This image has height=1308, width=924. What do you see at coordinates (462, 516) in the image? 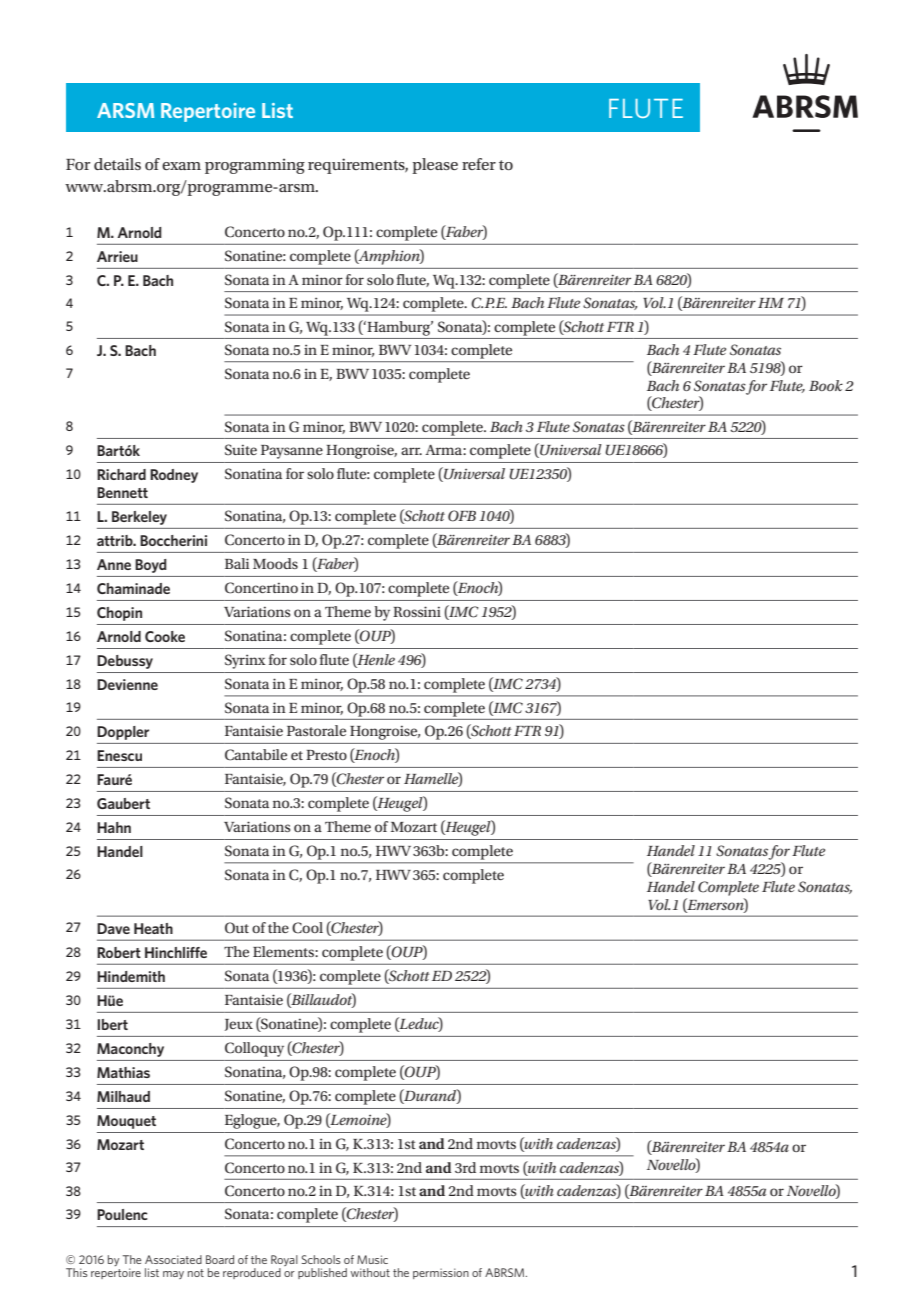
I see `OFB` at bounding box center [462, 516].
